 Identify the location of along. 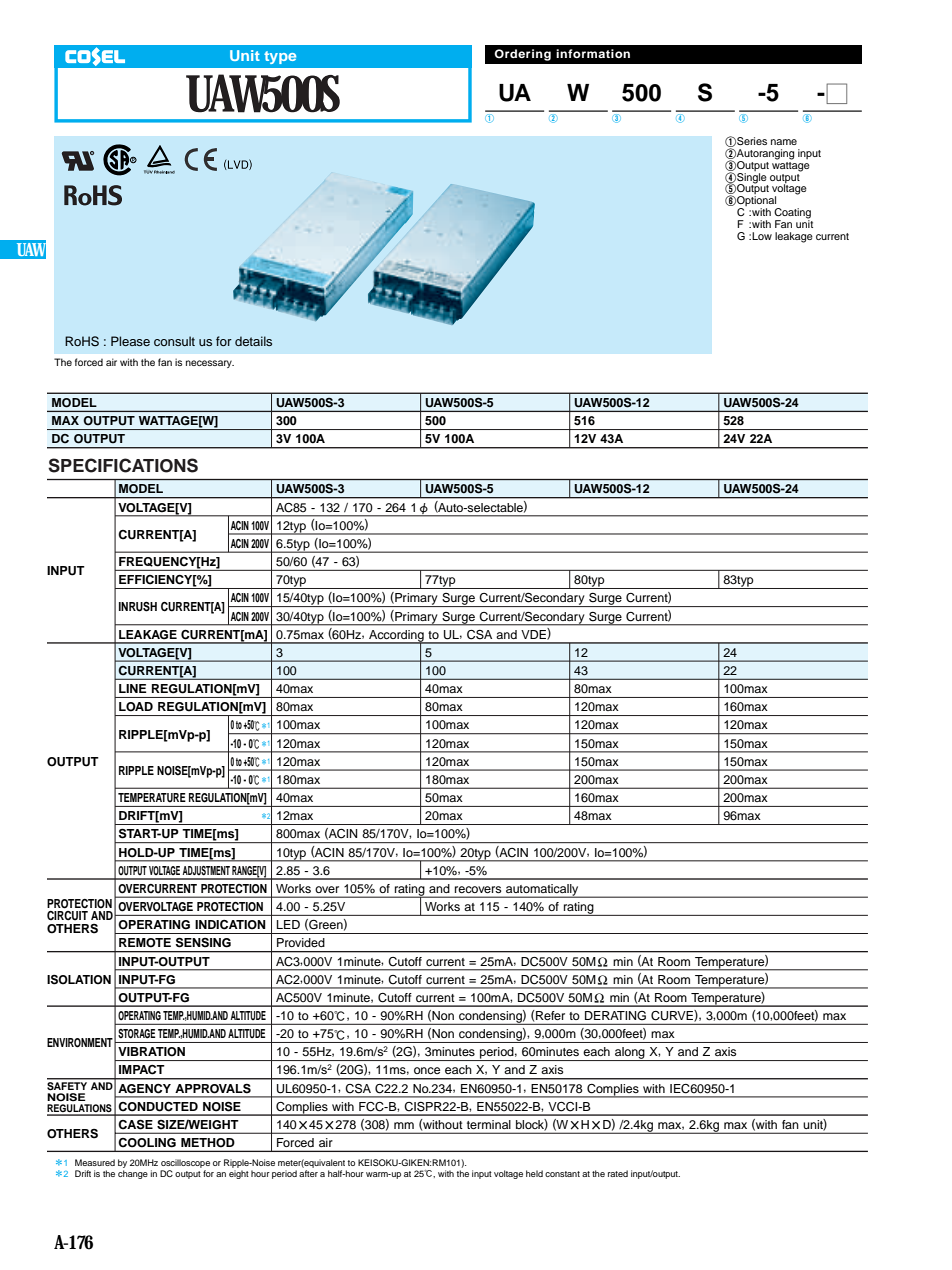
(630, 1054).
